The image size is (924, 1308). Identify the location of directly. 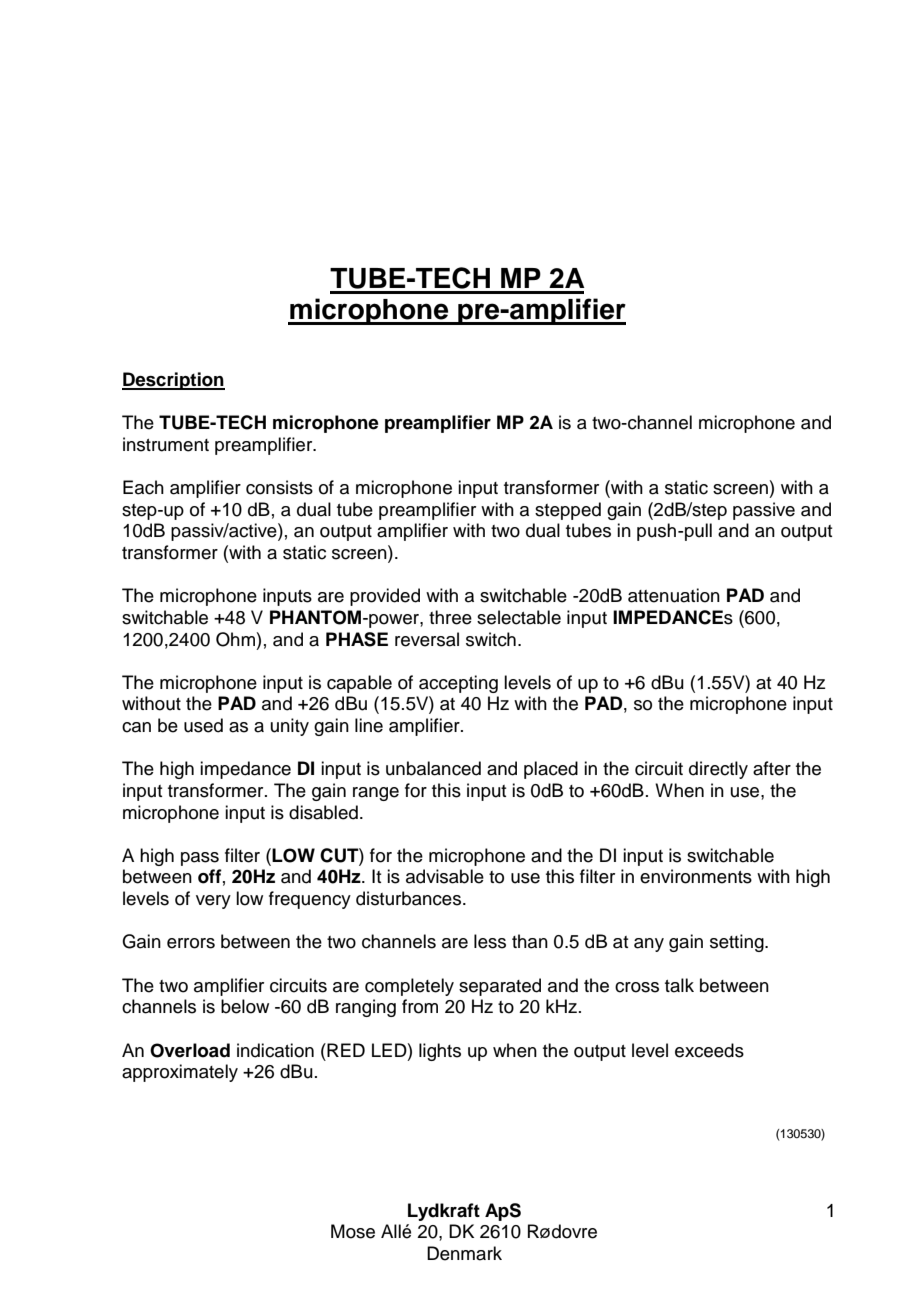
(718, 770).
